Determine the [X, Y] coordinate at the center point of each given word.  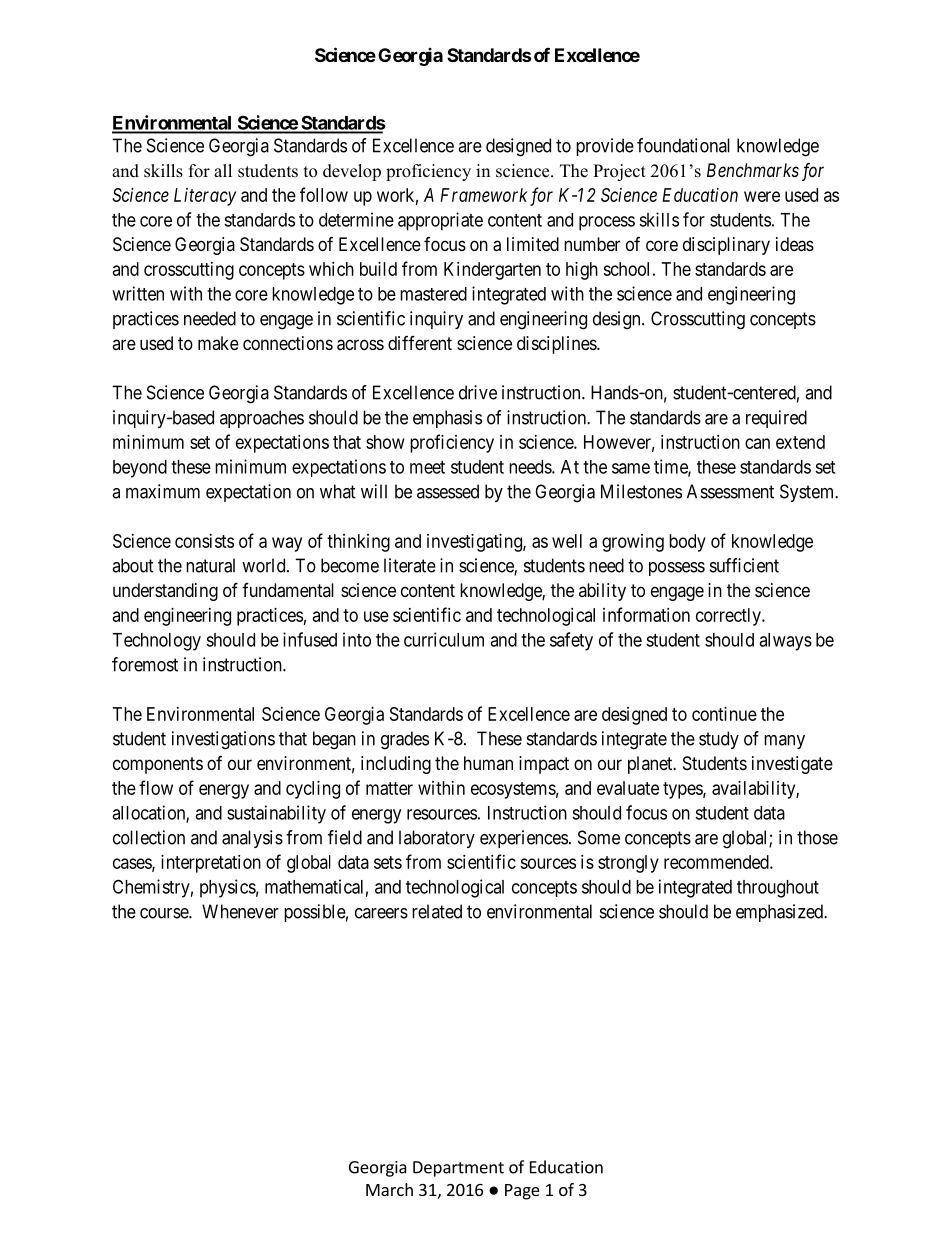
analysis [252, 839]
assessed [448, 491]
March [389, 1189]
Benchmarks [753, 170]
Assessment [730, 491]
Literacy [205, 197]
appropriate [440, 221]
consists [204, 541]
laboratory [437, 839]
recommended [717, 862]
